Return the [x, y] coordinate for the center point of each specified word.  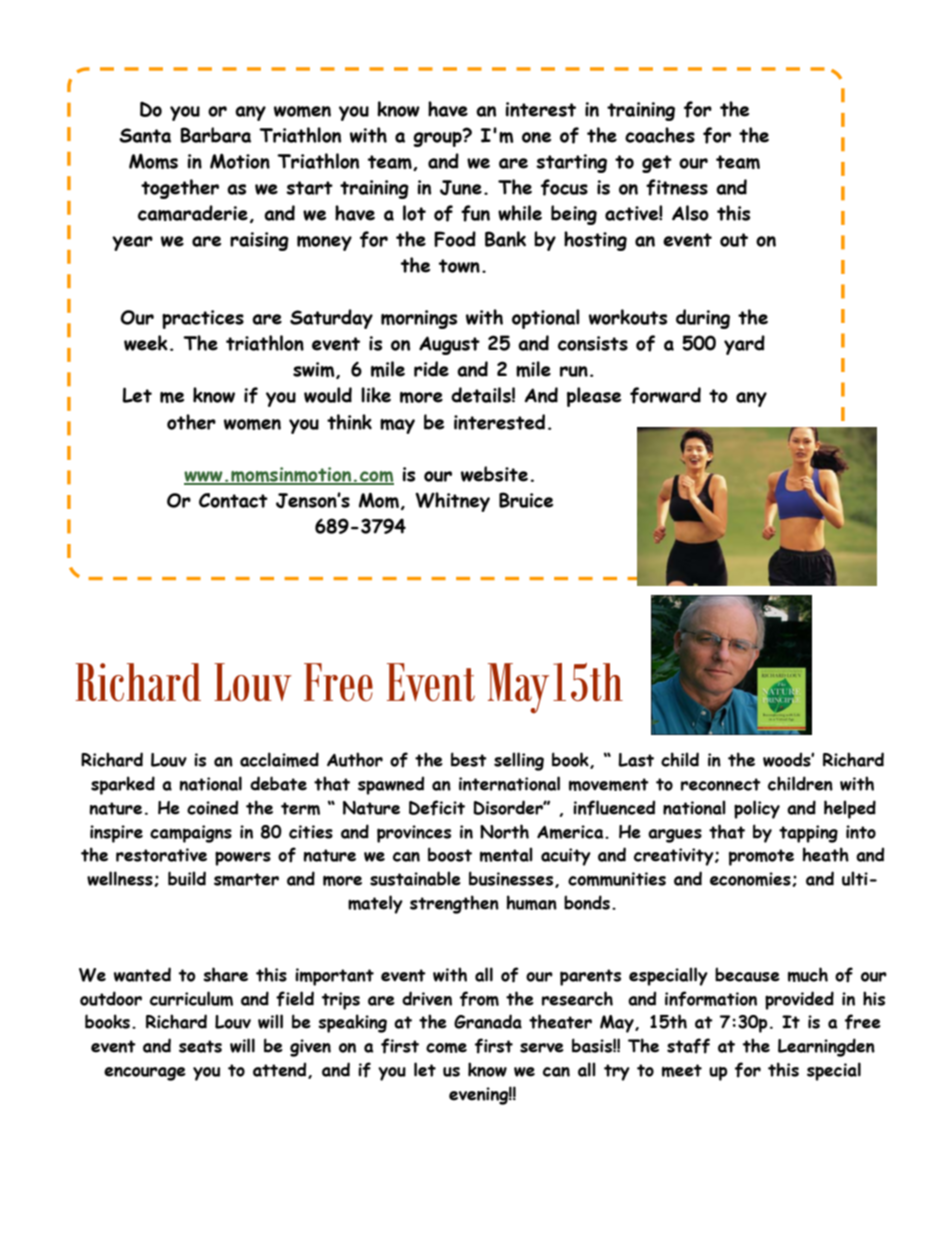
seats [200, 1046]
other [191, 422]
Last [636, 760]
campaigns [191, 834]
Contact [233, 500]
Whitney [452, 502]
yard [744, 345]
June [461, 187]
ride [431, 369]
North [504, 831]
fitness [677, 187]
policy [757, 809]
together [180, 189]
